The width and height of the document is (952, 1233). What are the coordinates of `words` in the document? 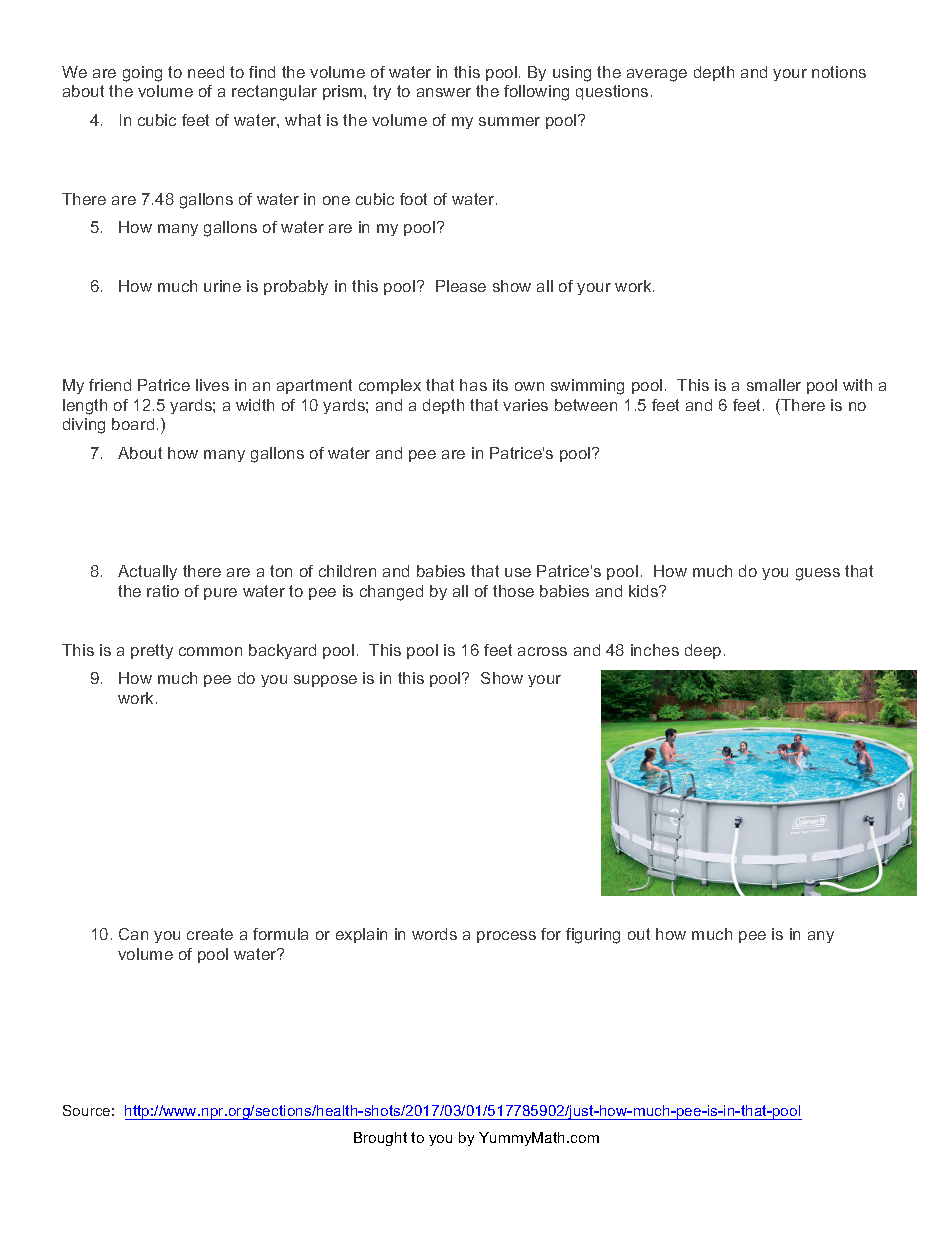 It's located at (434, 934).
